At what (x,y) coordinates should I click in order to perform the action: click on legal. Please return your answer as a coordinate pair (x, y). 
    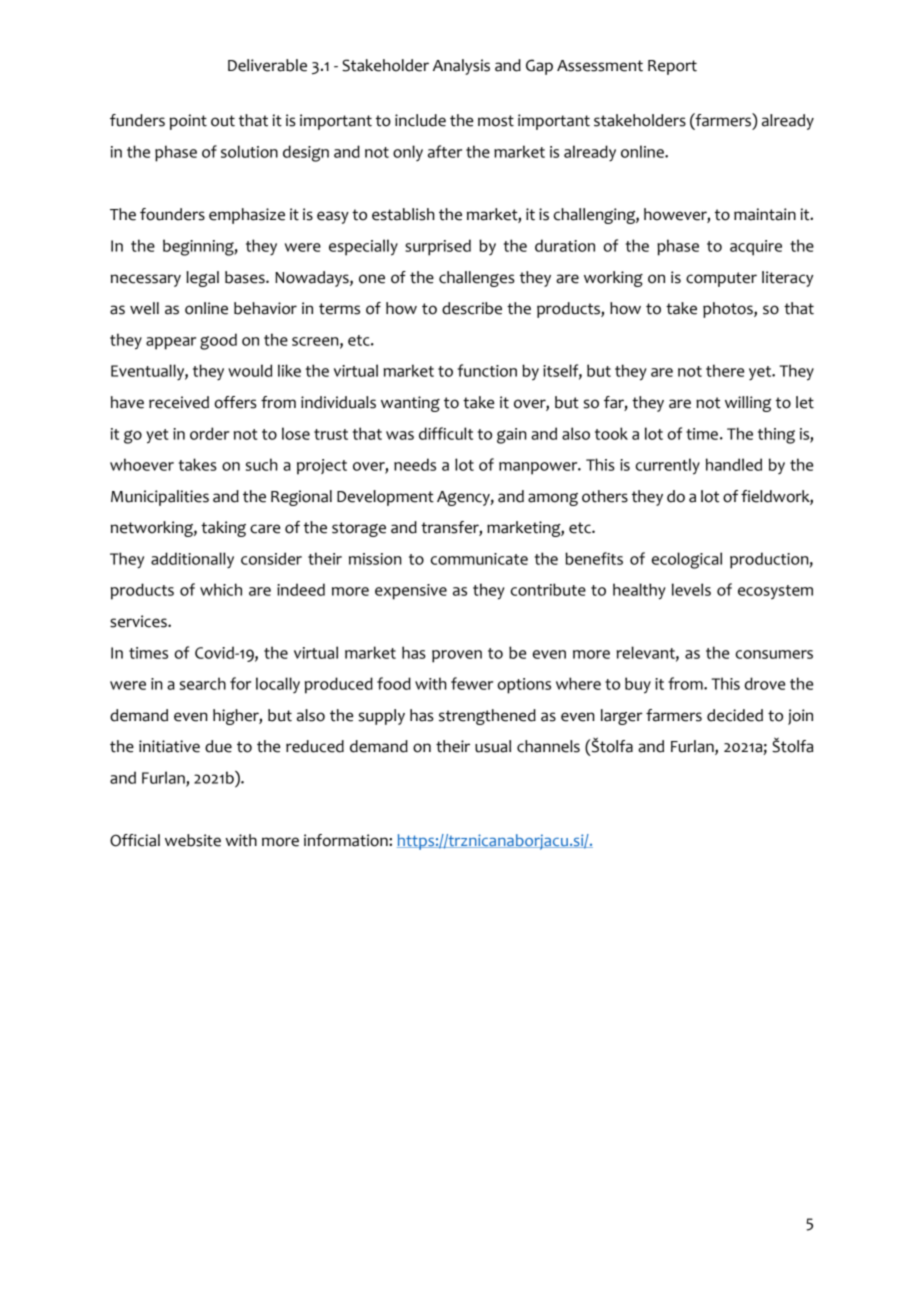
    Looking at the image, I should click on (202, 279).
